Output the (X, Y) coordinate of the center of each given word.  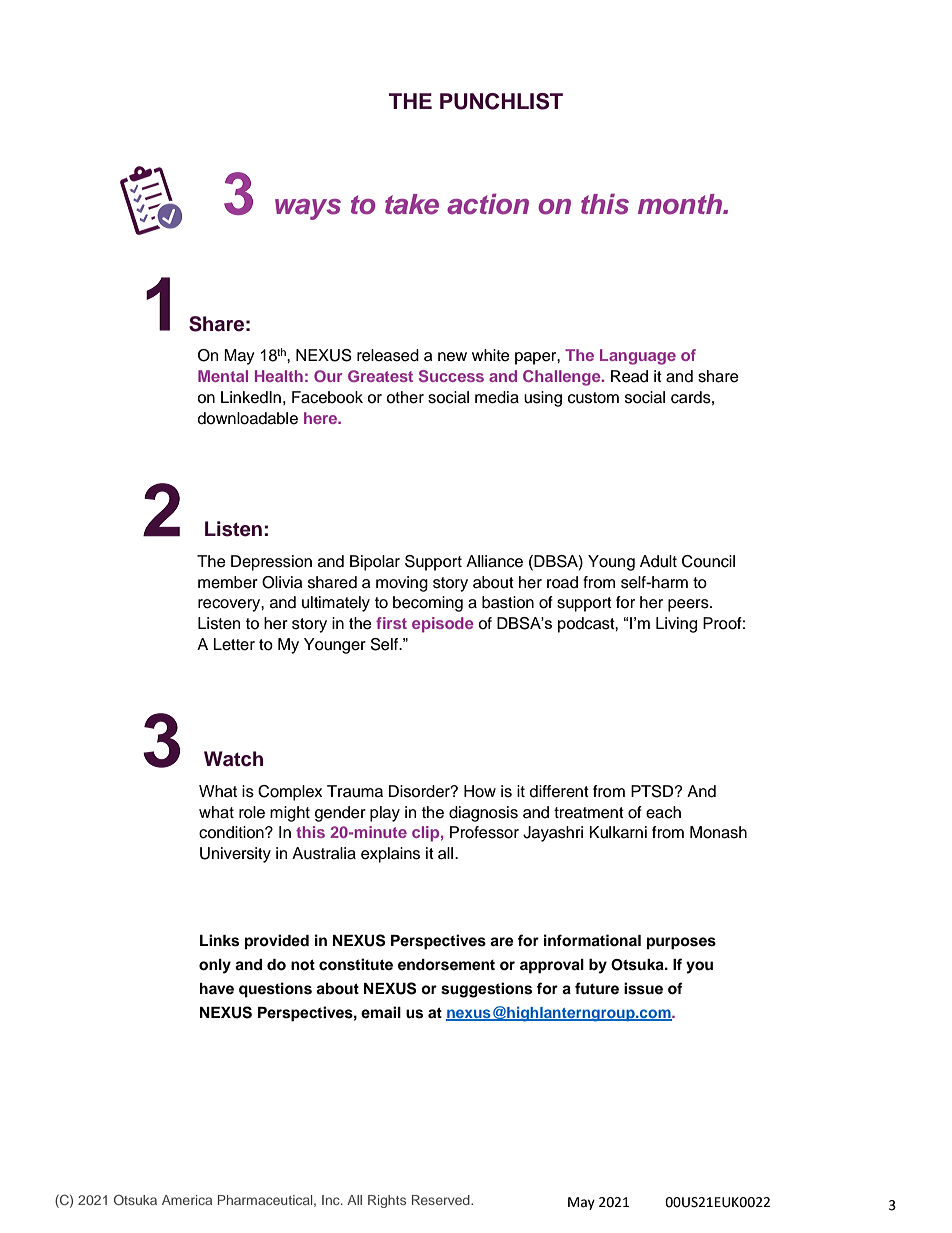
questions (275, 990)
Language (638, 357)
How (480, 791)
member (228, 582)
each (663, 812)
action (488, 204)
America (187, 1200)
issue (643, 988)
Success (451, 376)
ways (308, 209)
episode (443, 625)
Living (676, 625)
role (252, 812)
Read (629, 376)
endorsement (446, 965)
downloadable (248, 418)
